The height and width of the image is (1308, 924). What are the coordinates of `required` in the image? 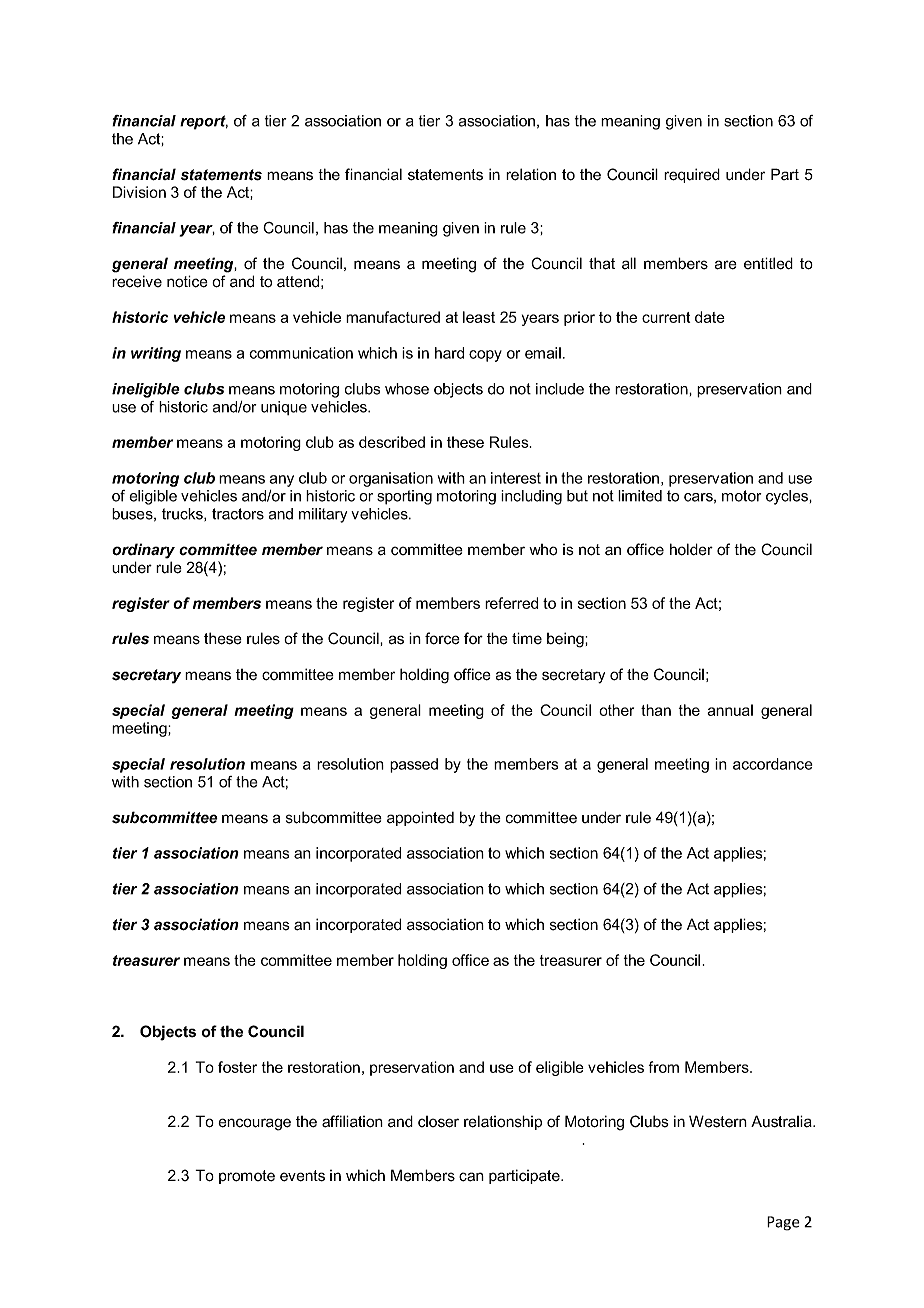 It's located at (692, 175).
